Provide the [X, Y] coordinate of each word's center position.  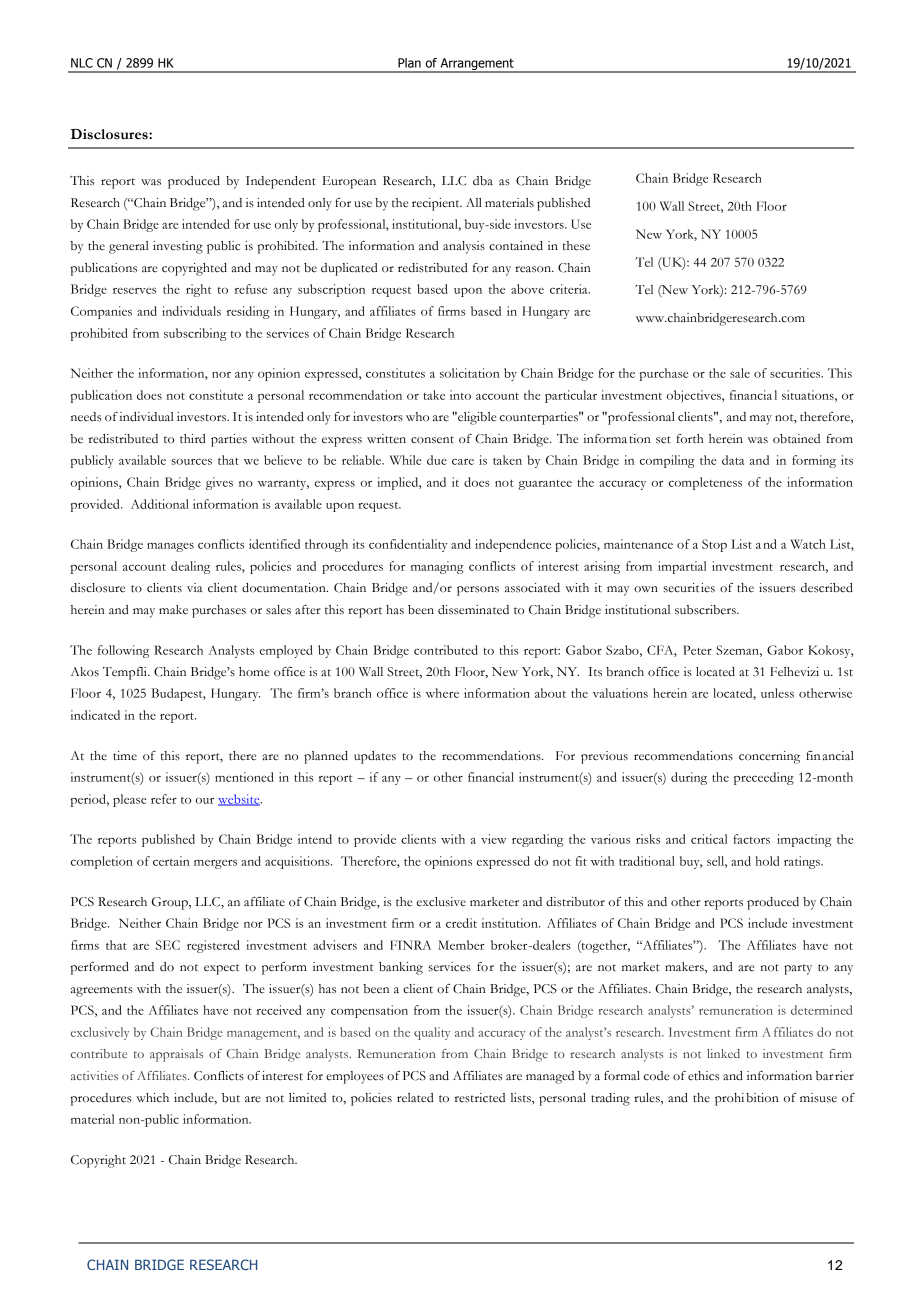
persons [478, 591]
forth [690, 438]
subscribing [195, 334]
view [493, 839]
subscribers [706, 610]
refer [164, 799]
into [460, 395]
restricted [479, 1098]
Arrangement [477, 65]
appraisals [176, 1055]
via [194, 588]
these [576, 246]
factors [751, 839]
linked [723, 1053]
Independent [281, 182]
